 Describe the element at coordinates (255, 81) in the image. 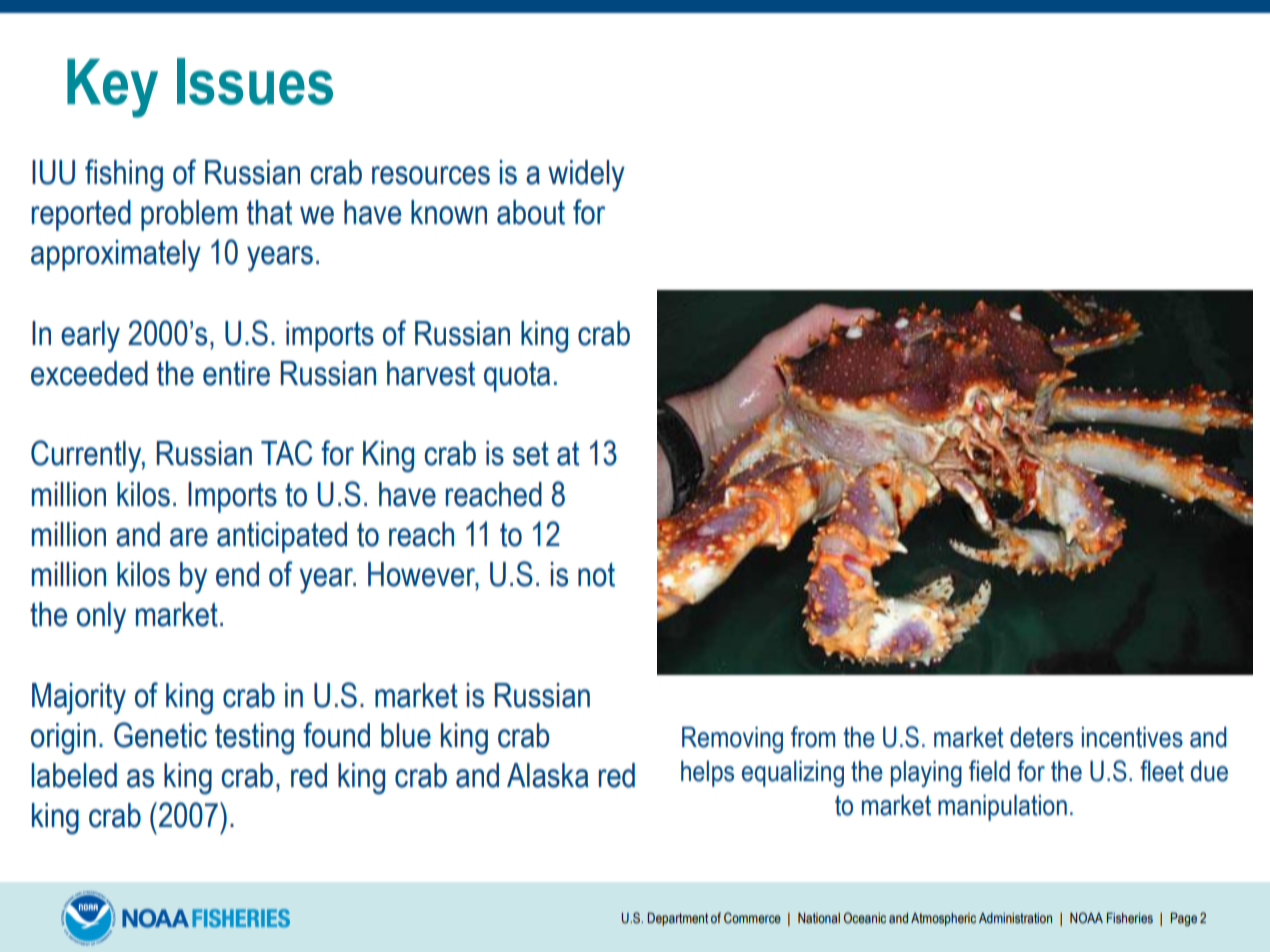

I see `Issues` at that location.
